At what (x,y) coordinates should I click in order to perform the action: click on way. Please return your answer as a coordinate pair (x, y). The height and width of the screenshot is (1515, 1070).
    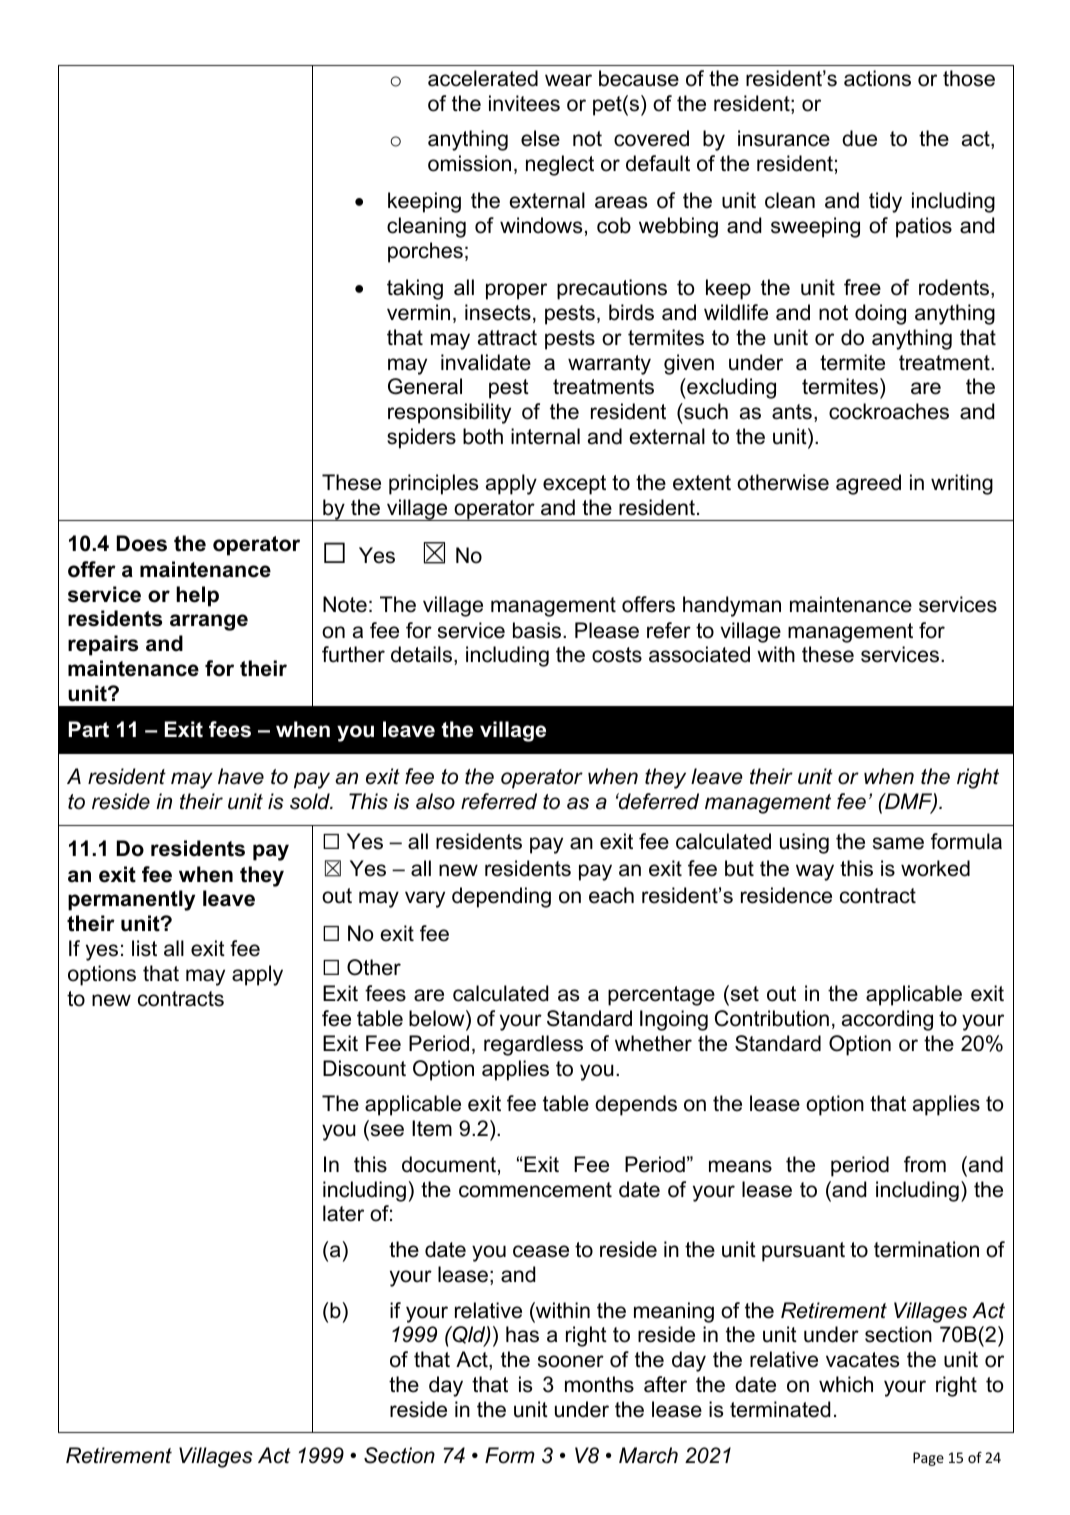
    Looking at the image, I should click on (815, 872).
